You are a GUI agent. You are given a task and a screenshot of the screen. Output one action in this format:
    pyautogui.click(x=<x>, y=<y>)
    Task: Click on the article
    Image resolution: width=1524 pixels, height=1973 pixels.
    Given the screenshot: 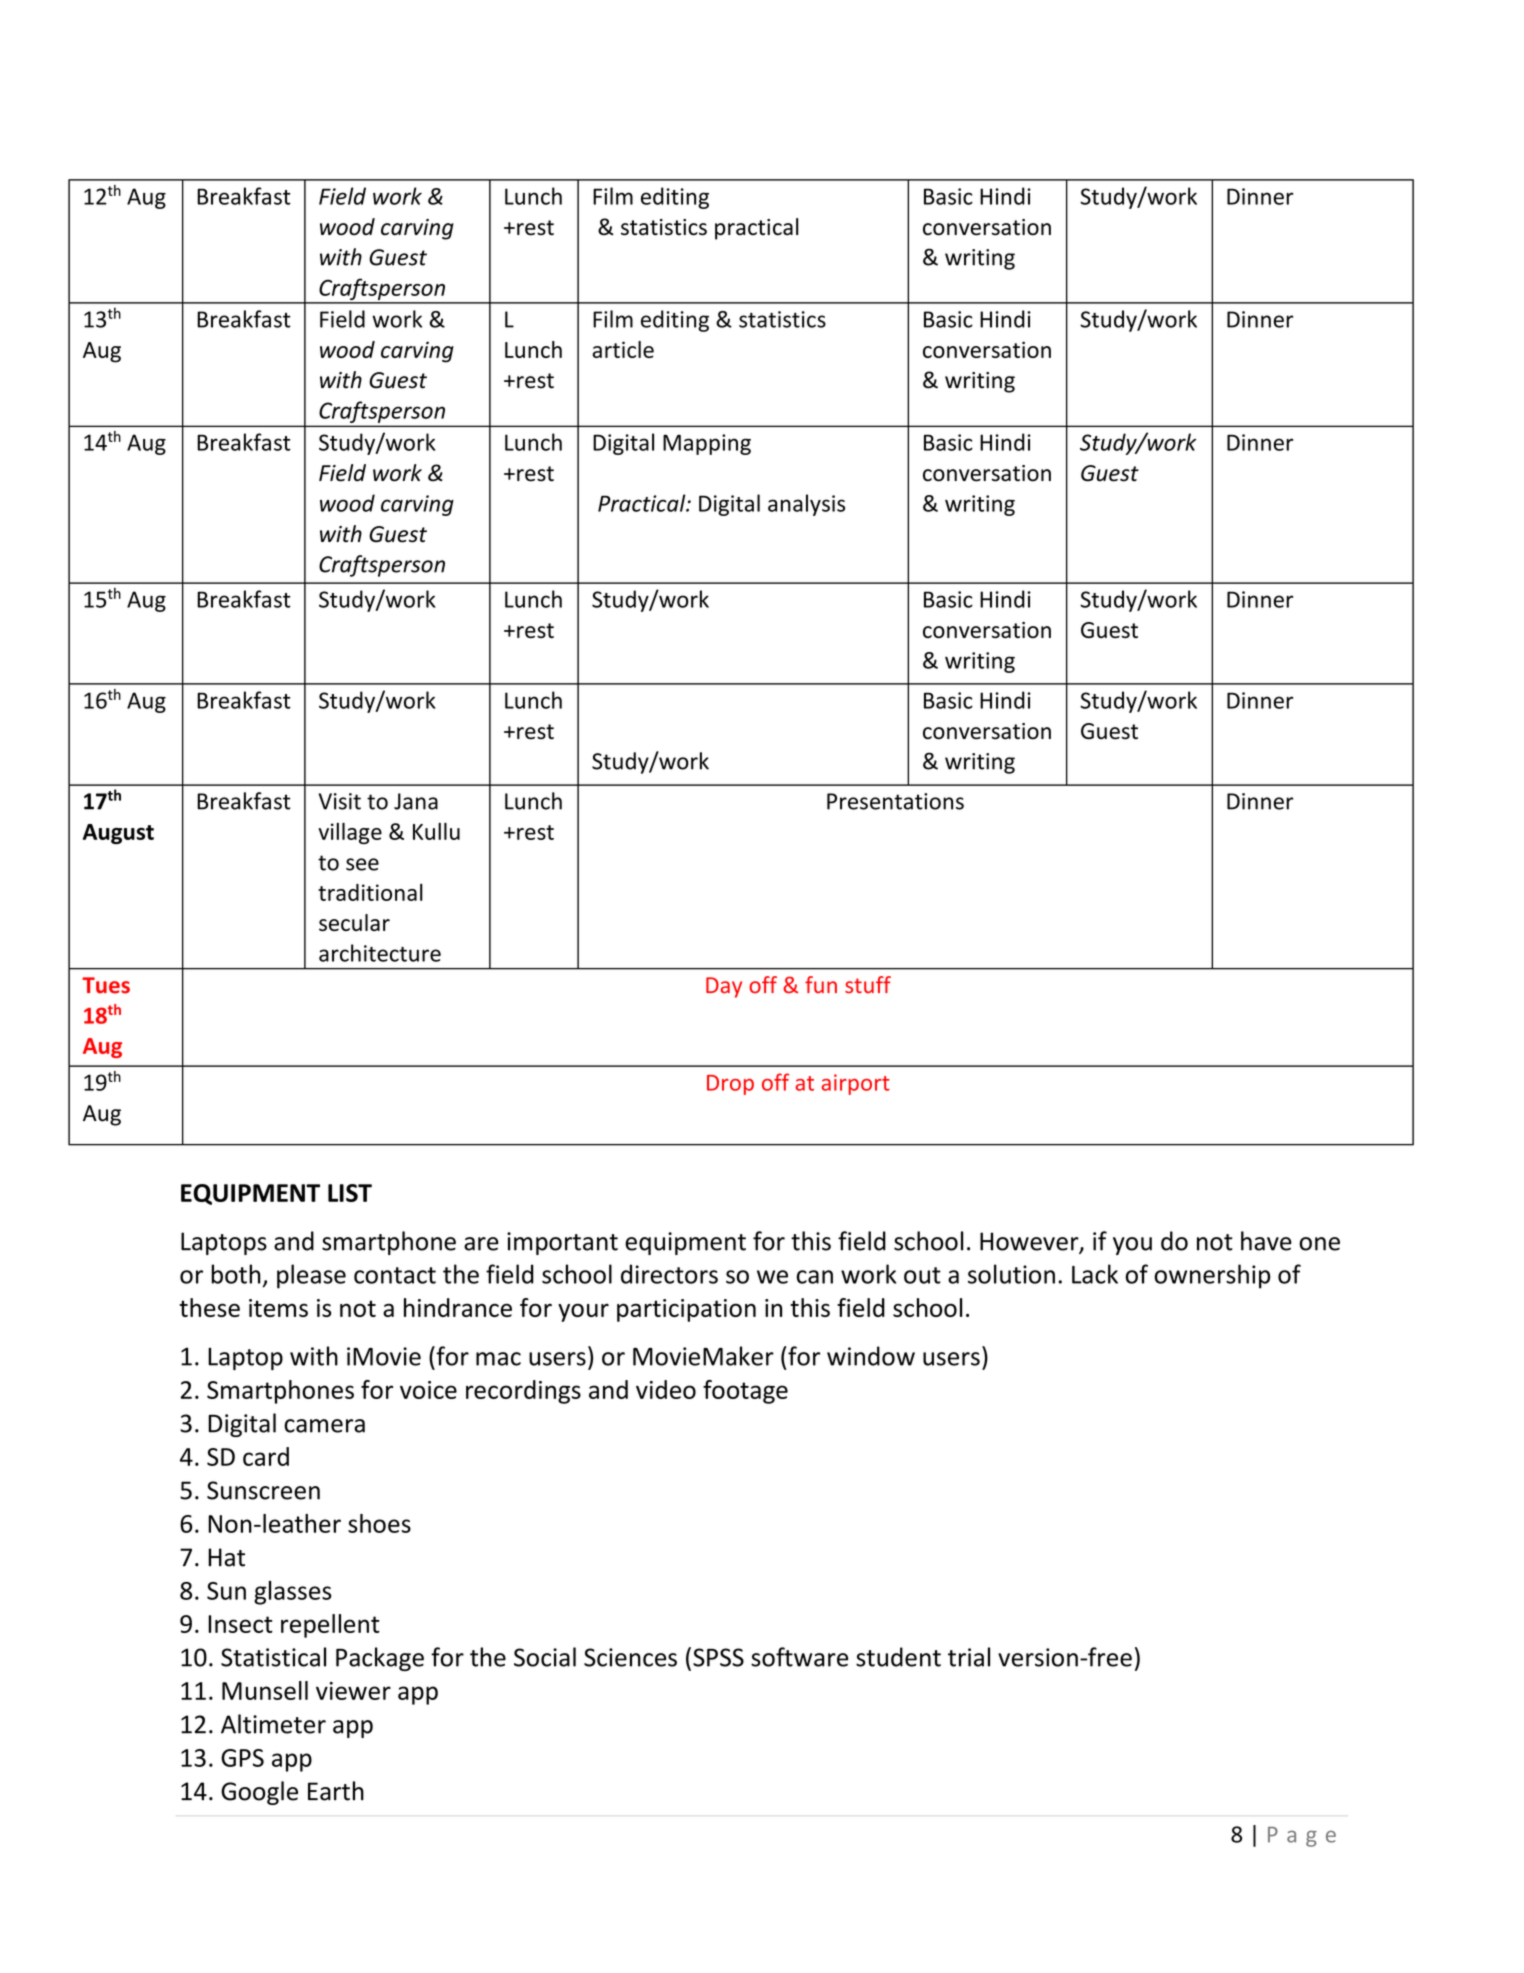 What is the action you would take?
    pyautogui.click(x=623, y=349)
